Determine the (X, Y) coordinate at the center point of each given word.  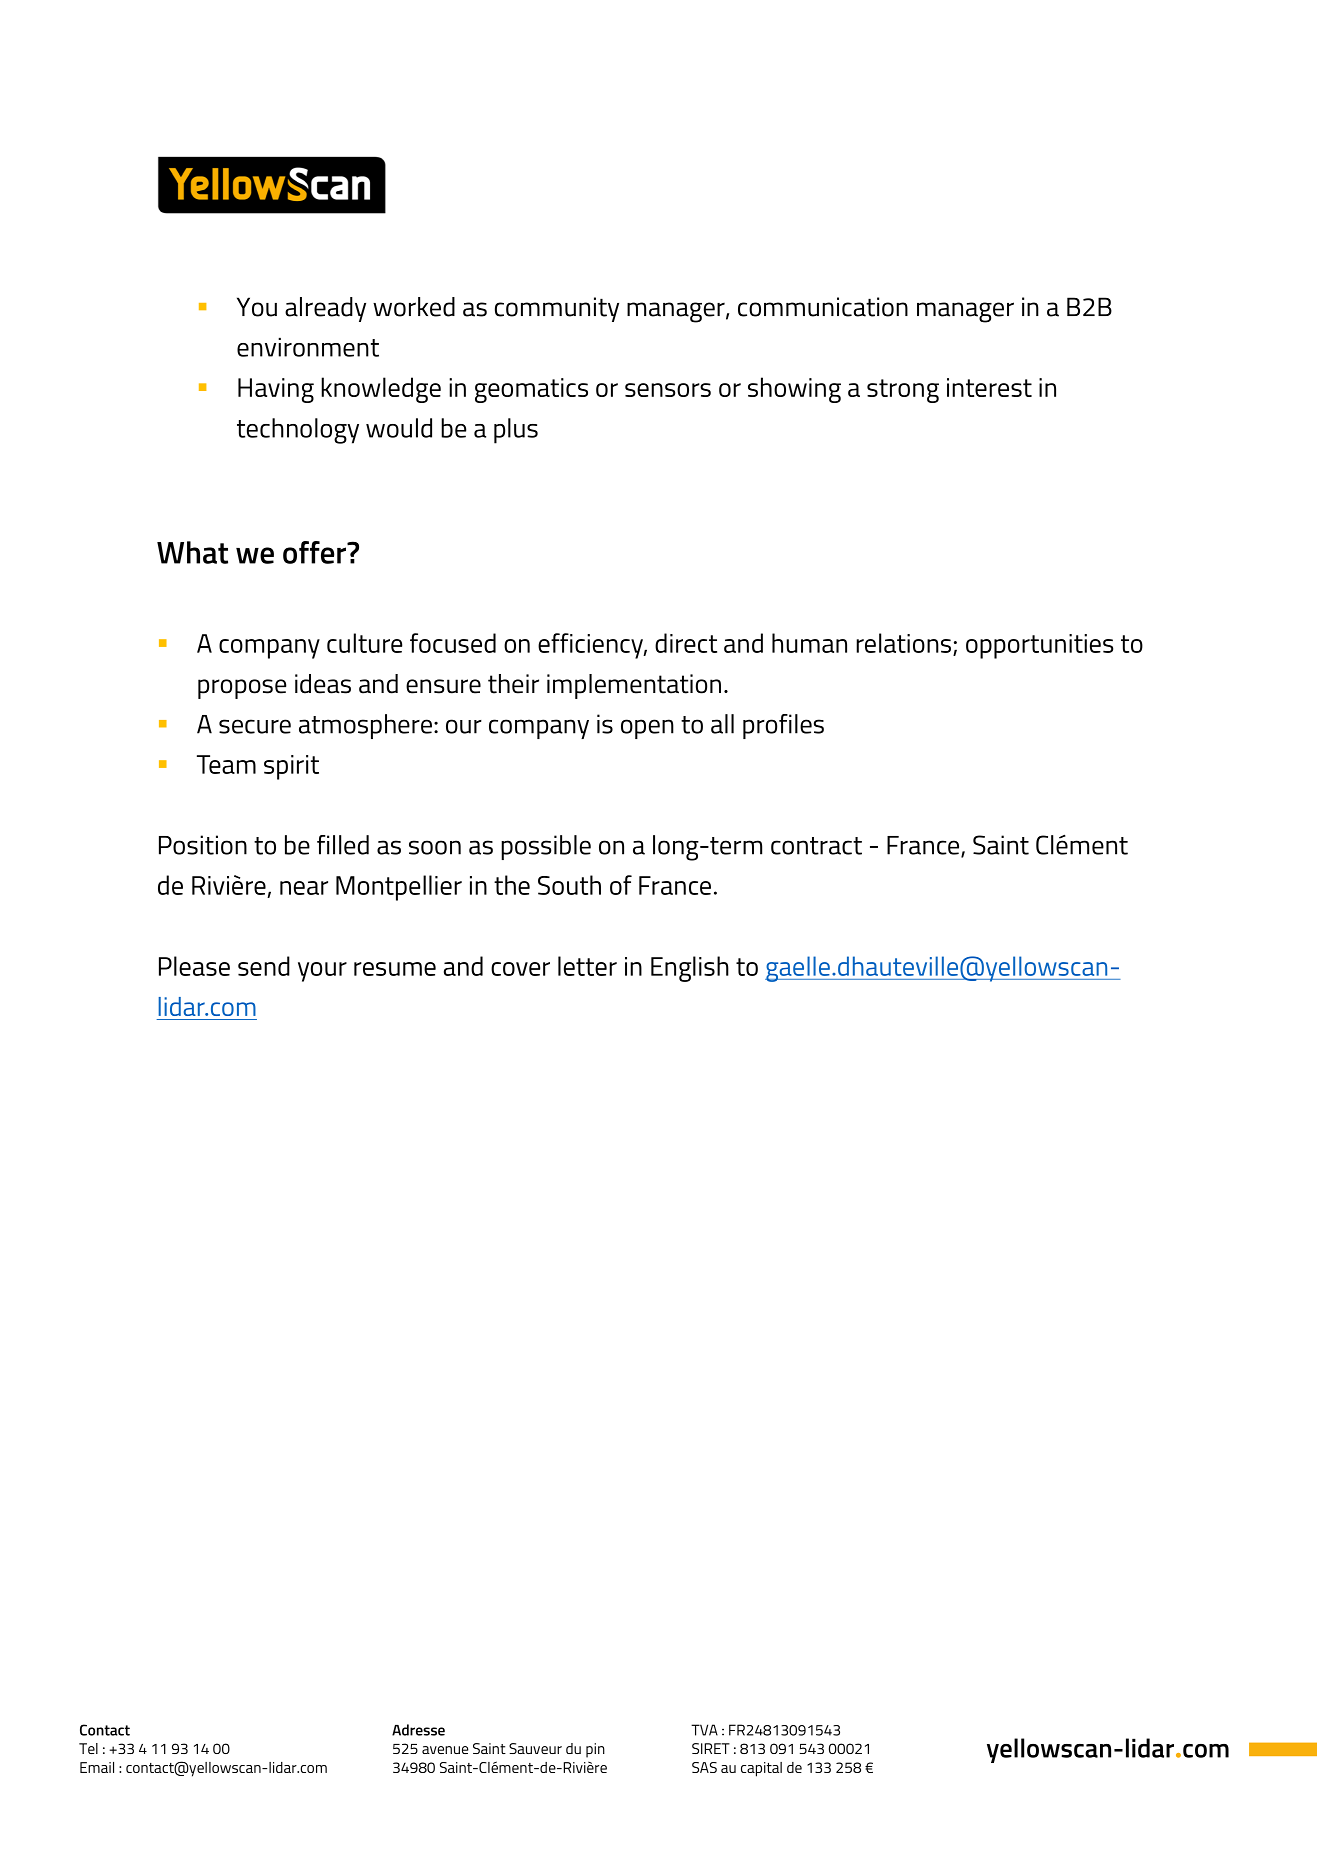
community (557, 309)
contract (816, 846)
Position (203, 845)
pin (595, 1750)
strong (903, 391)
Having (276, 390)
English (690, 969)
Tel (88, 1748)
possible (546, 847)
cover (520, 969)
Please (194, 966)
